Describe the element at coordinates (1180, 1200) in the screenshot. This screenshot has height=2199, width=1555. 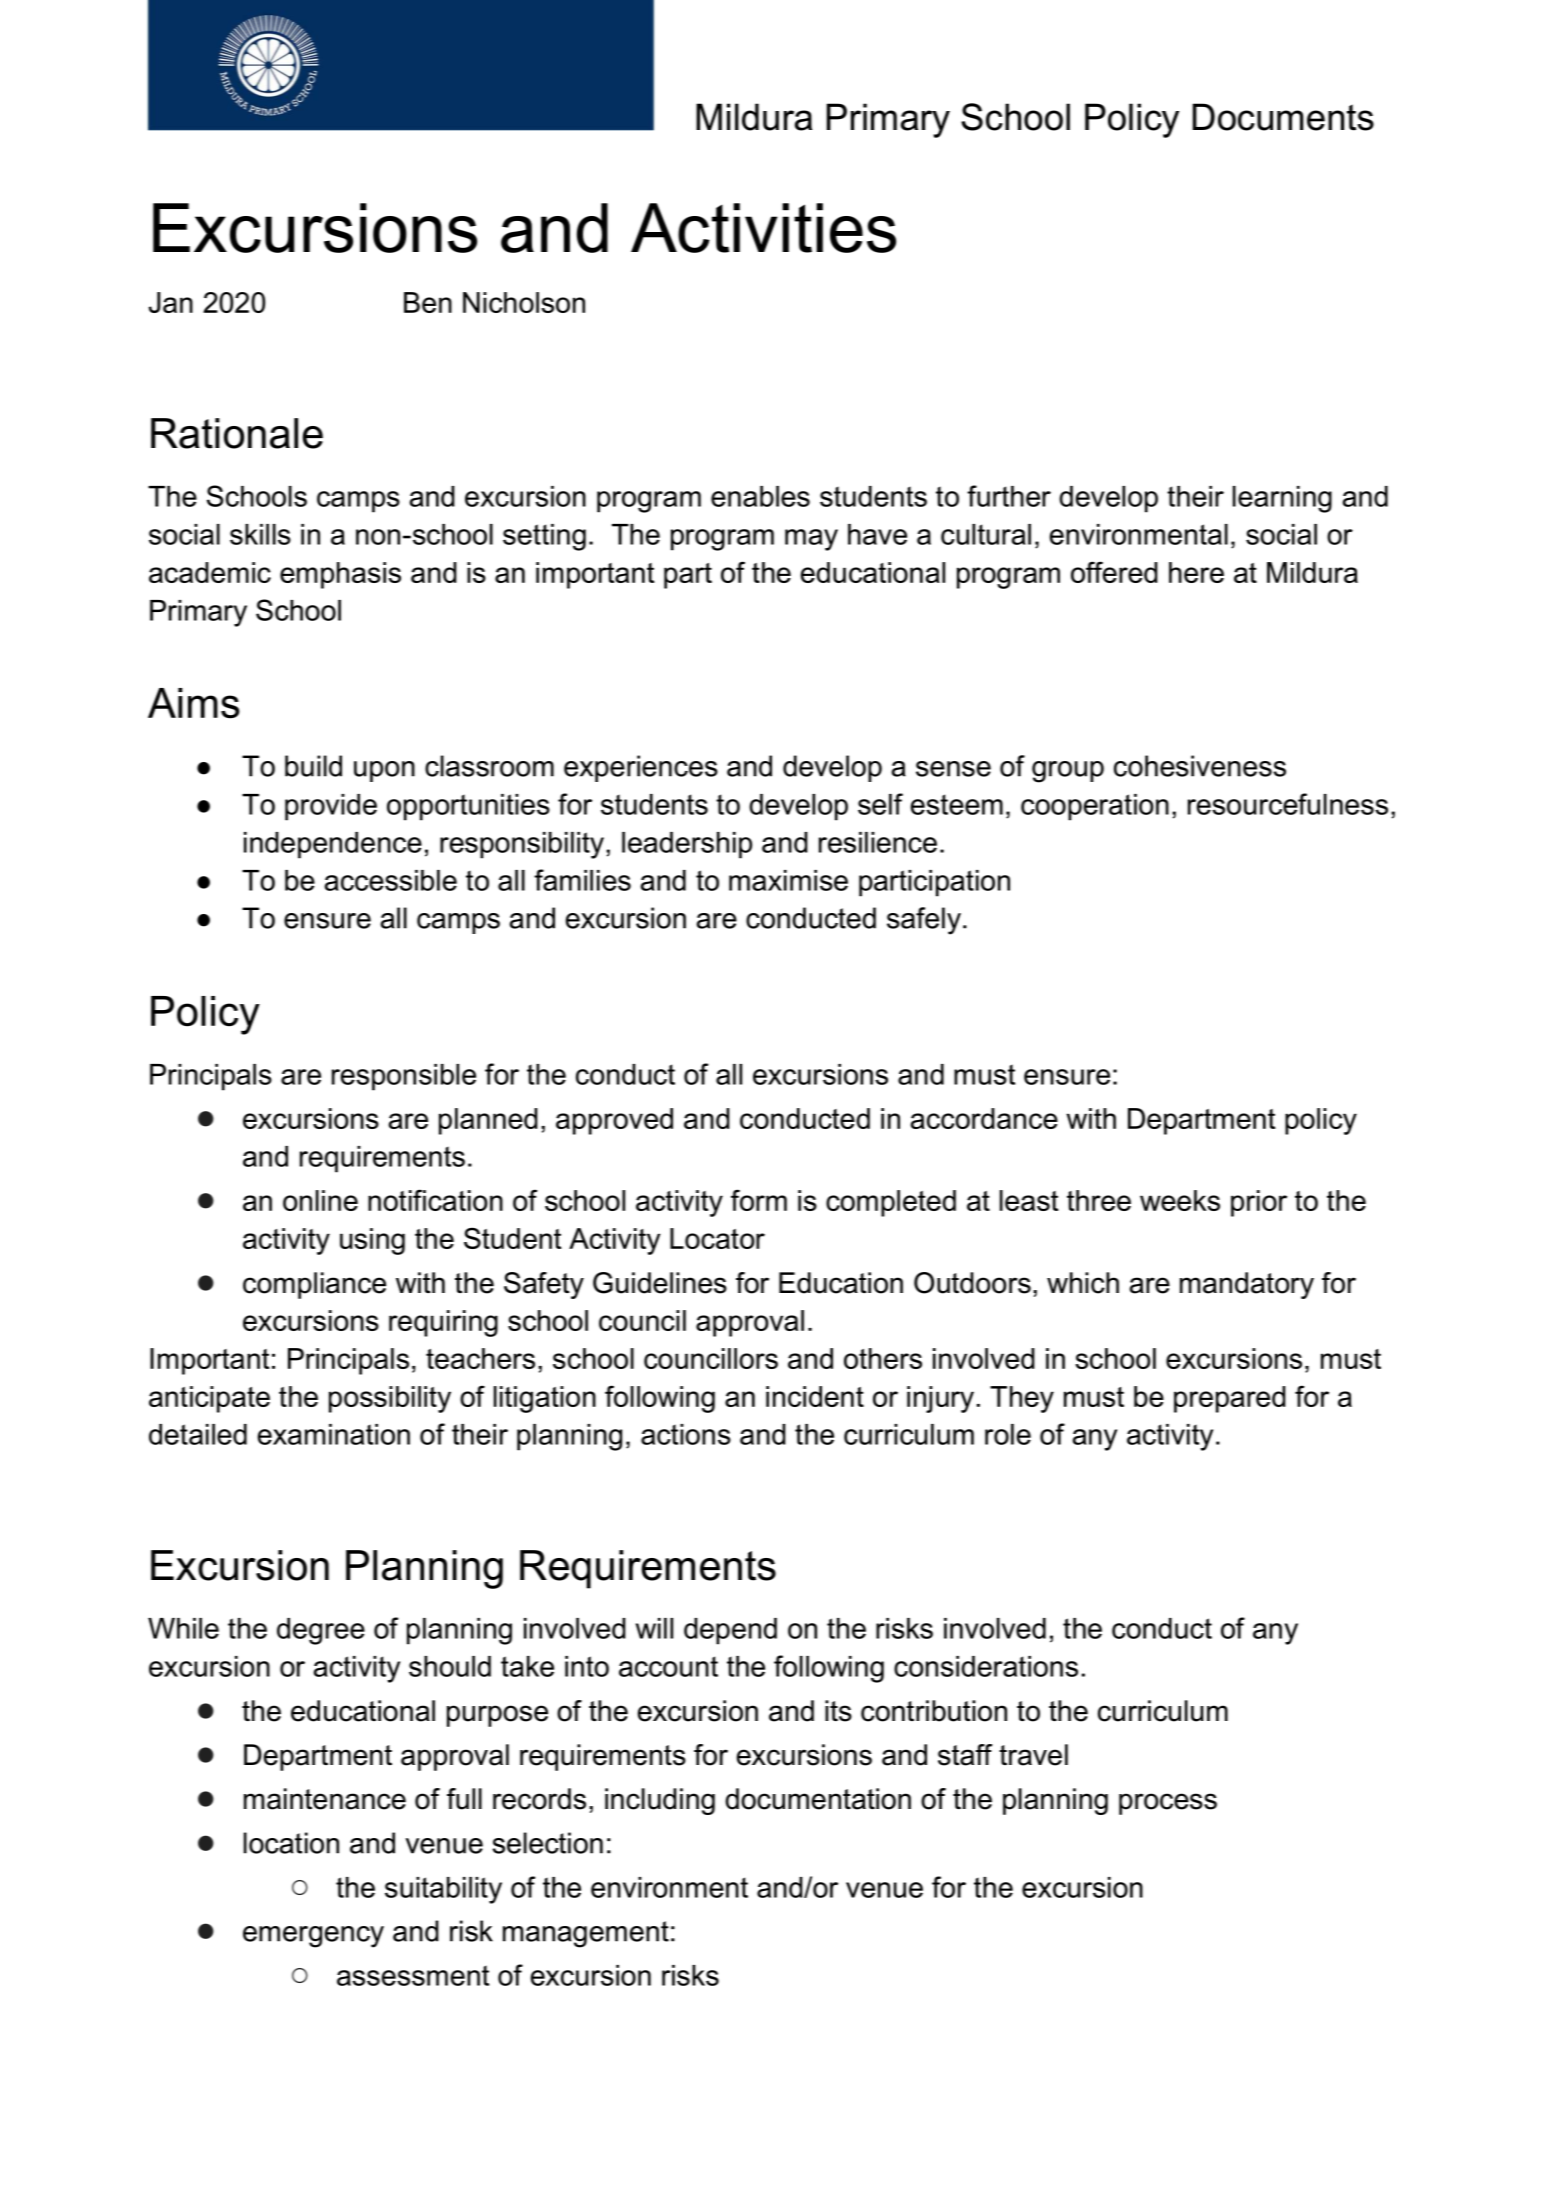
I see `weeks` at that location.
